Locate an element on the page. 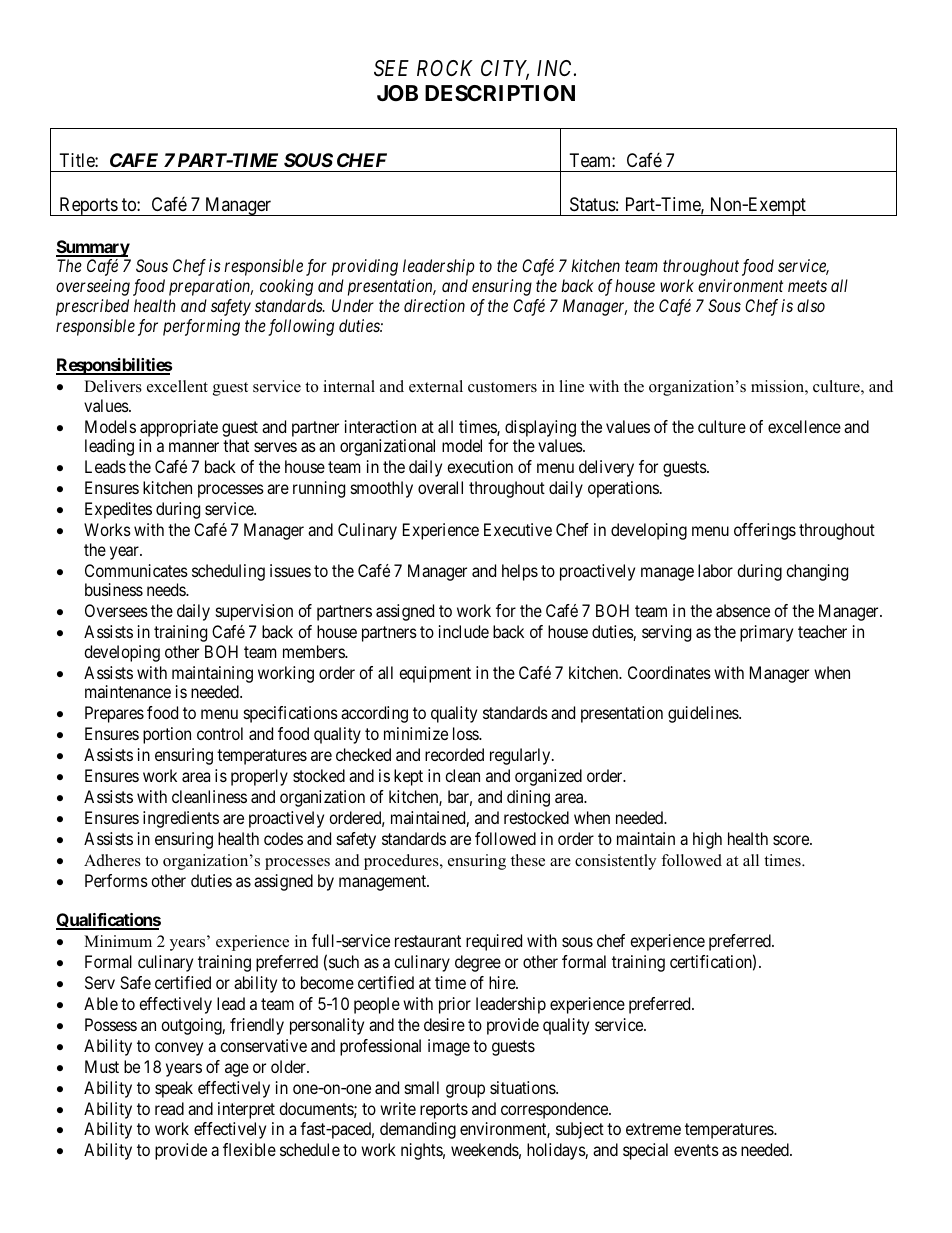  also is located at coordinates (811, 305).
